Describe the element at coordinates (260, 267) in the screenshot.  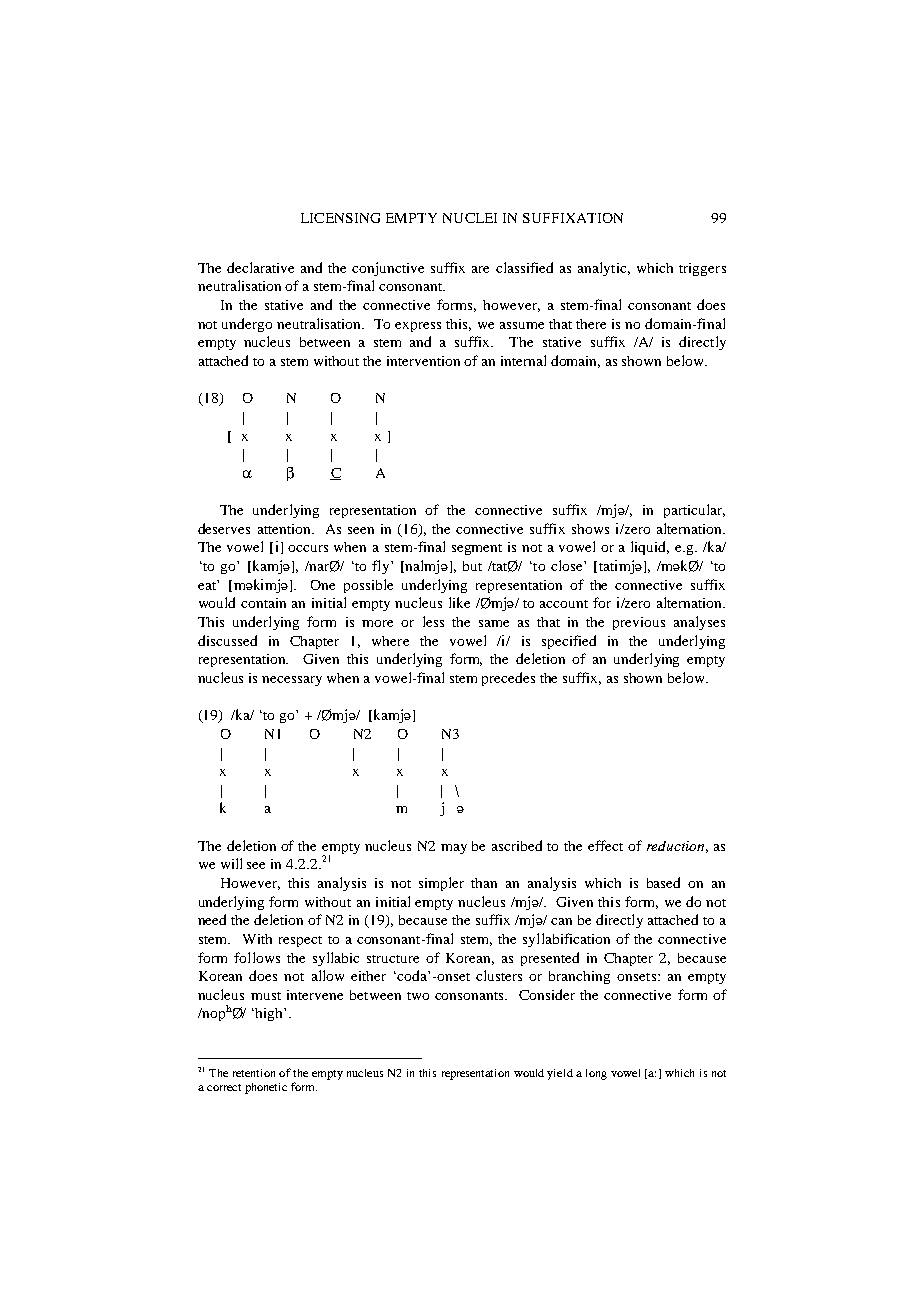
I see `declarative` at that location.
